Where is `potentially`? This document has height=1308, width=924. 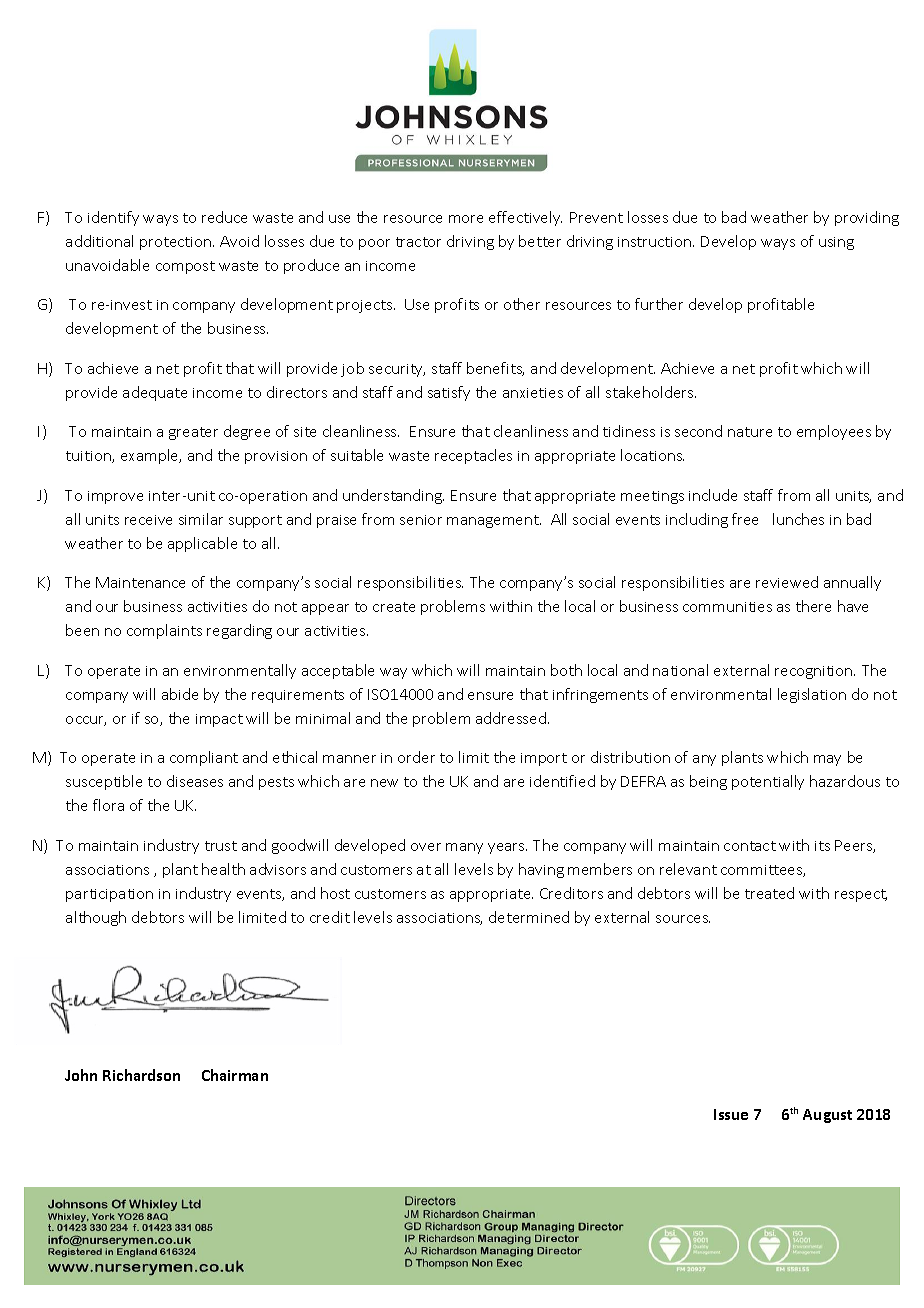
potentially is located at coordinates (768, 782).
